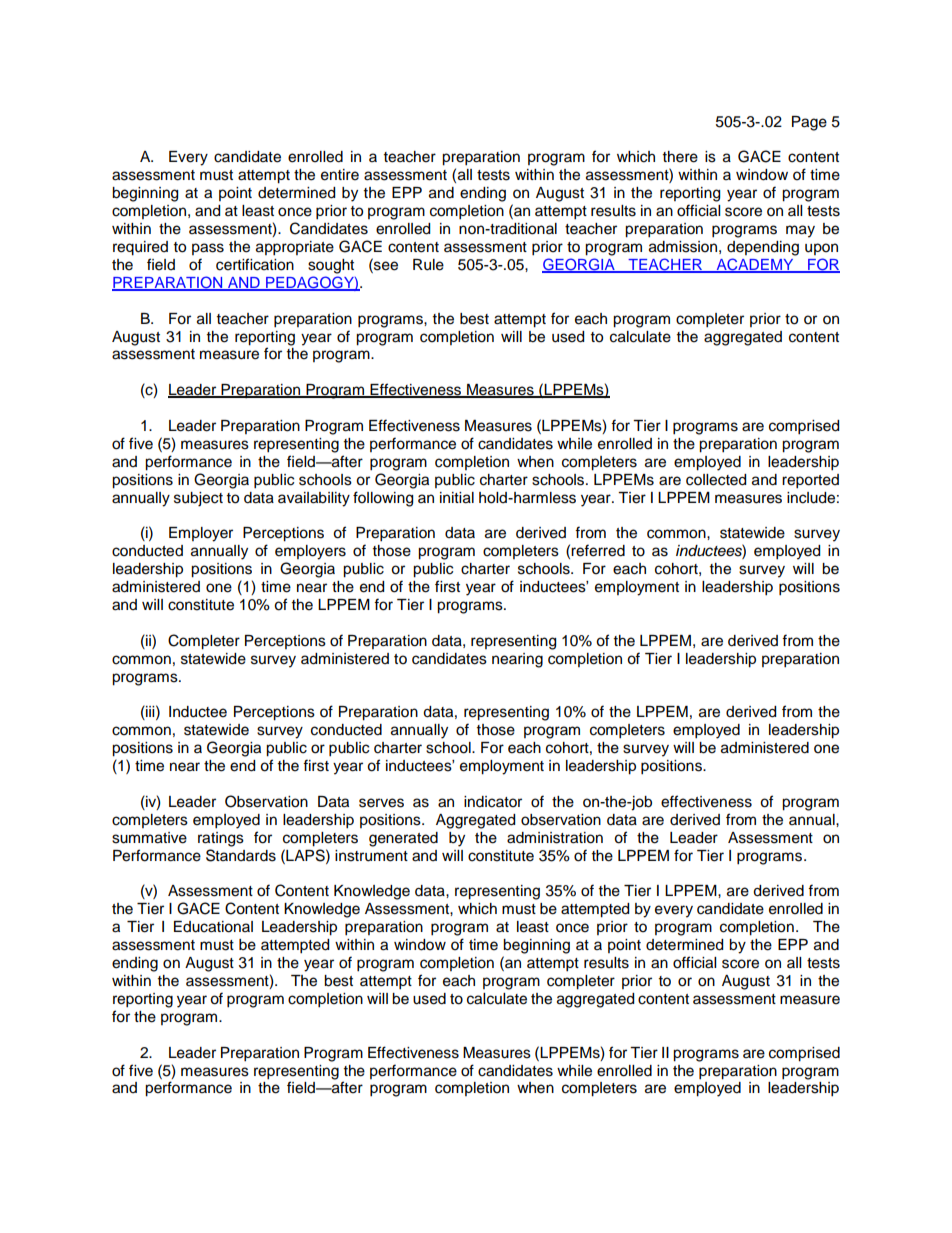  I want to click on certification, so click(255, 264).
